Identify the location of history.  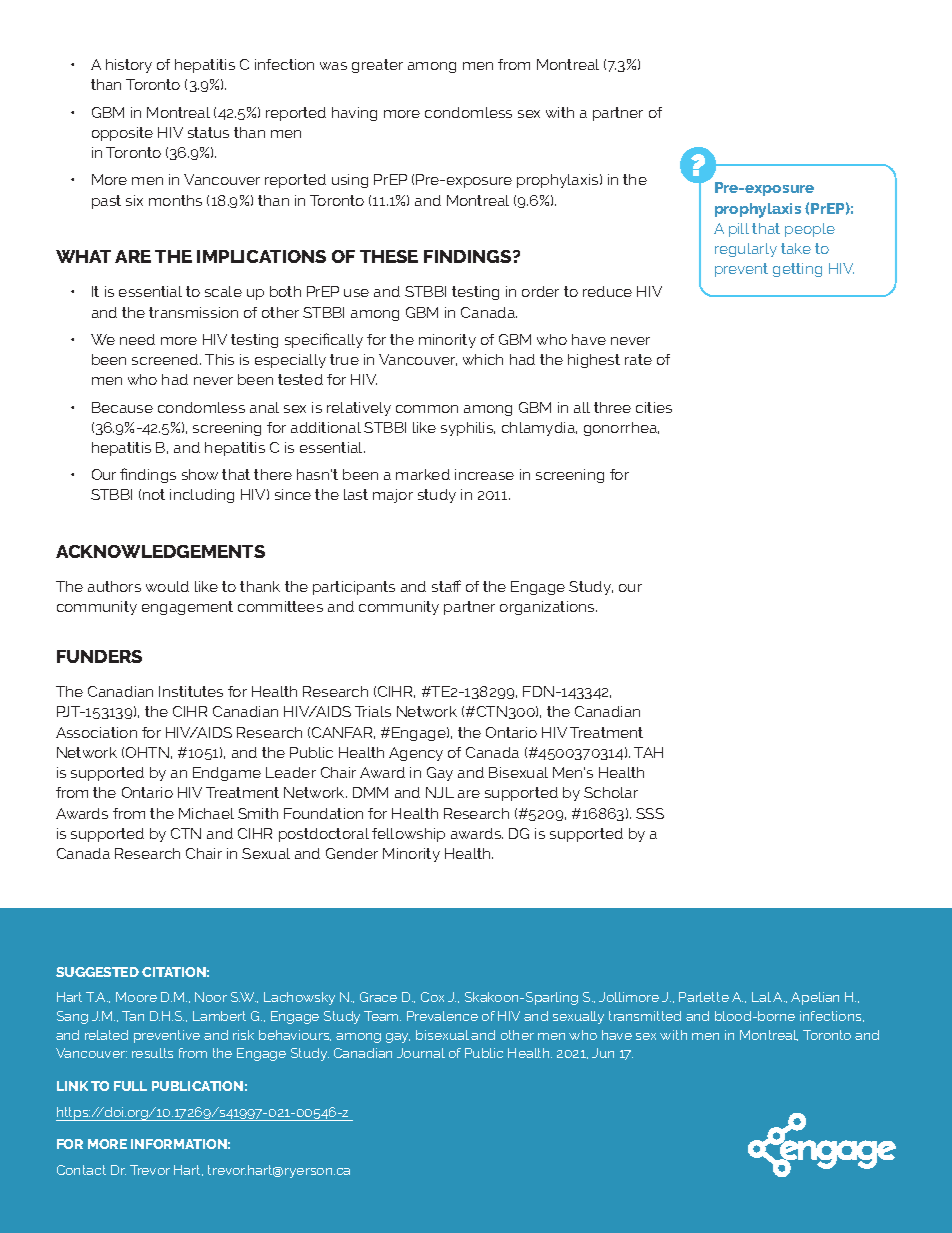
(129, 66).
